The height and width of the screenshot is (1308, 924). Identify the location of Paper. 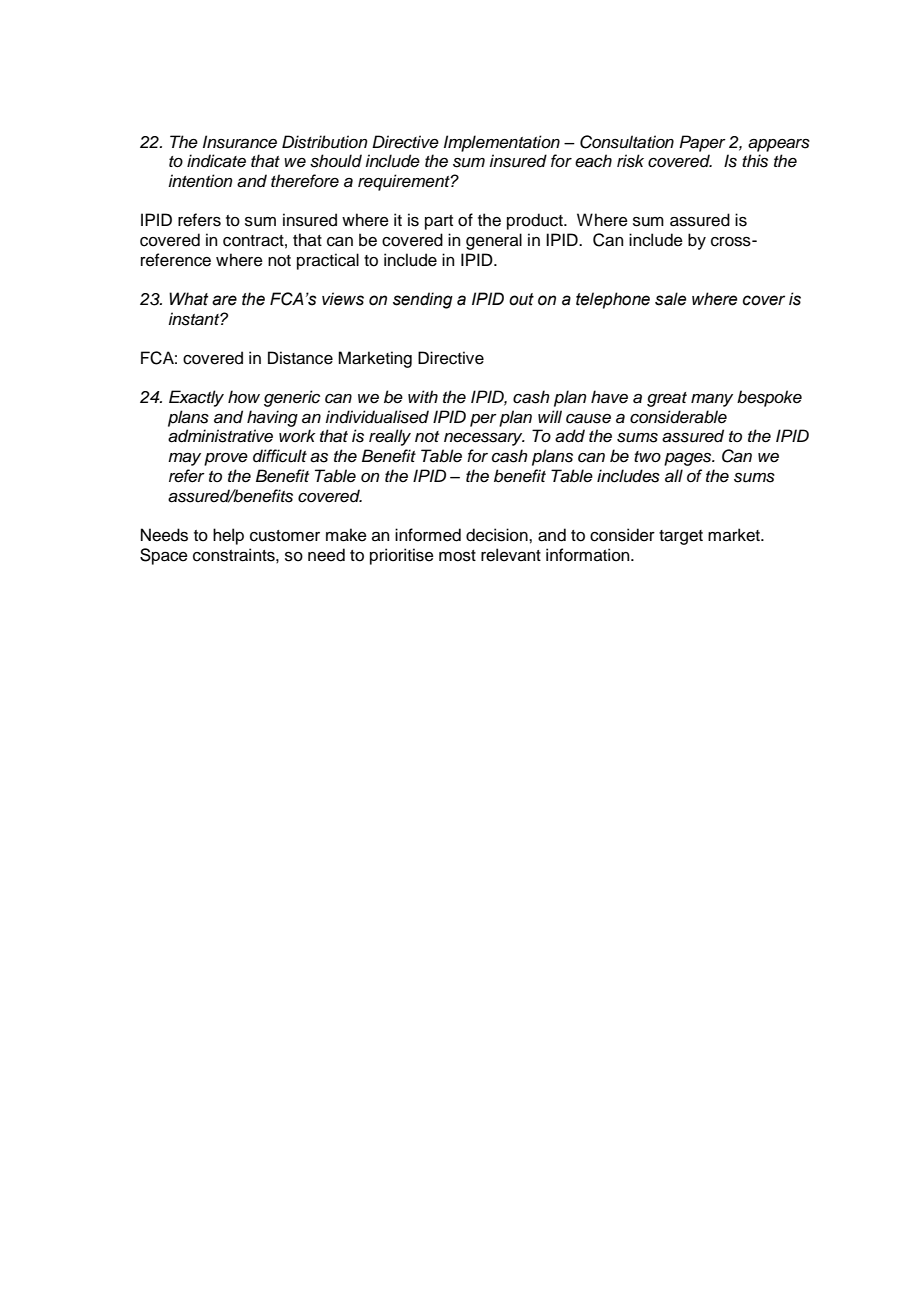
(702, 143).
